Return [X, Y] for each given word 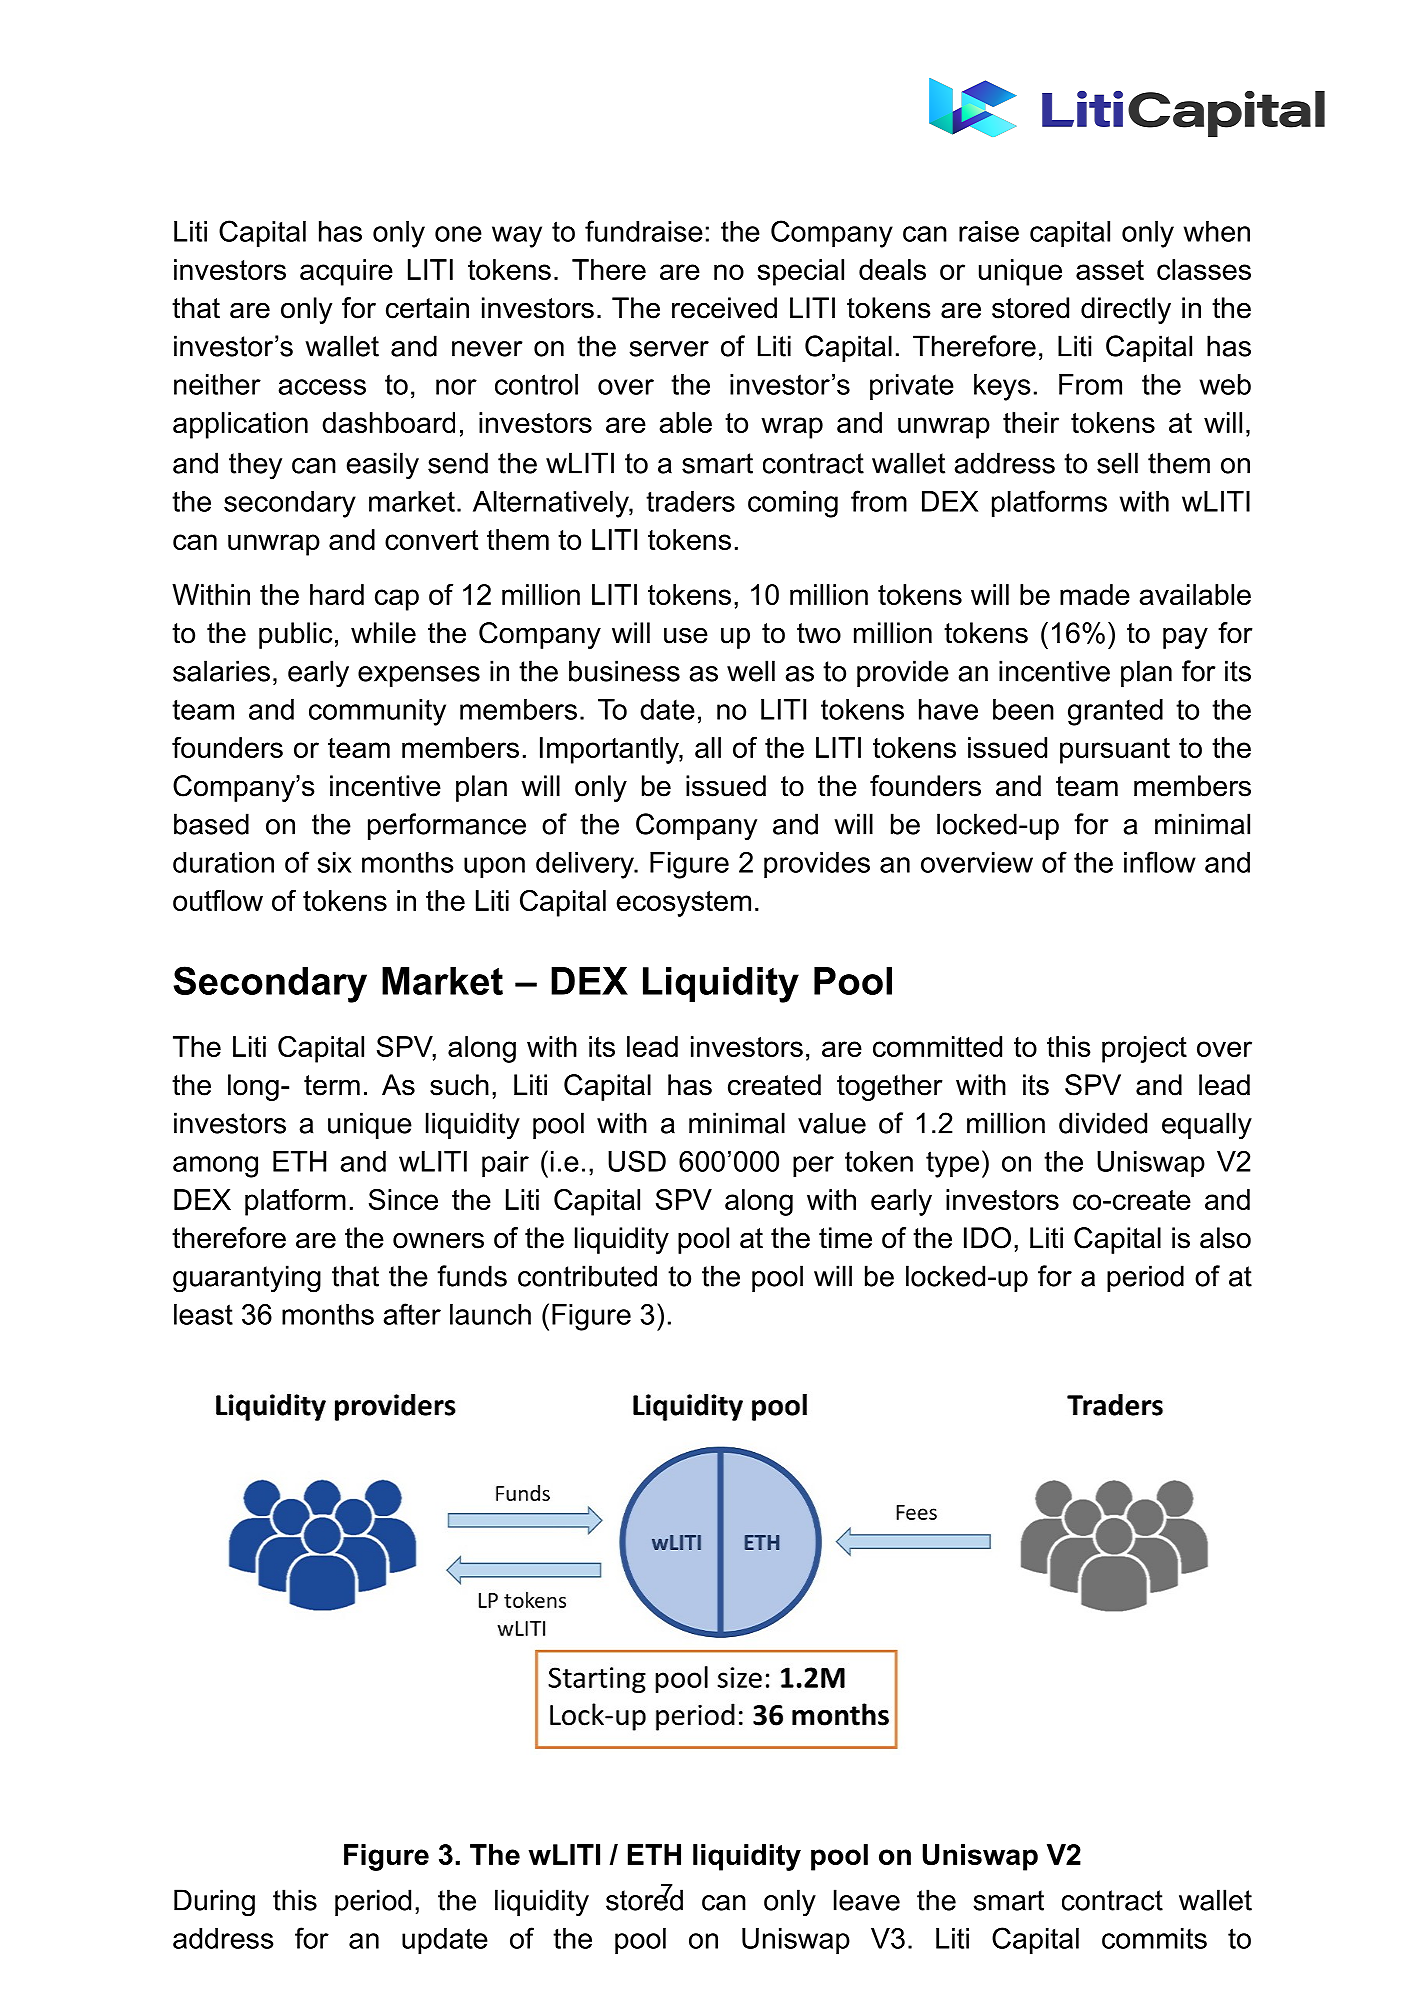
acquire [346, 272]
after [412, 1314]
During [214, 1903]
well [751, 671]
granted [1115, 712]
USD [637, 1161]
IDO [987, 1238]
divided [1103, 1123]
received [724, 308]
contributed [587, 1276]
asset [1110, 270]
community [377, 712]
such [459, 1085]
